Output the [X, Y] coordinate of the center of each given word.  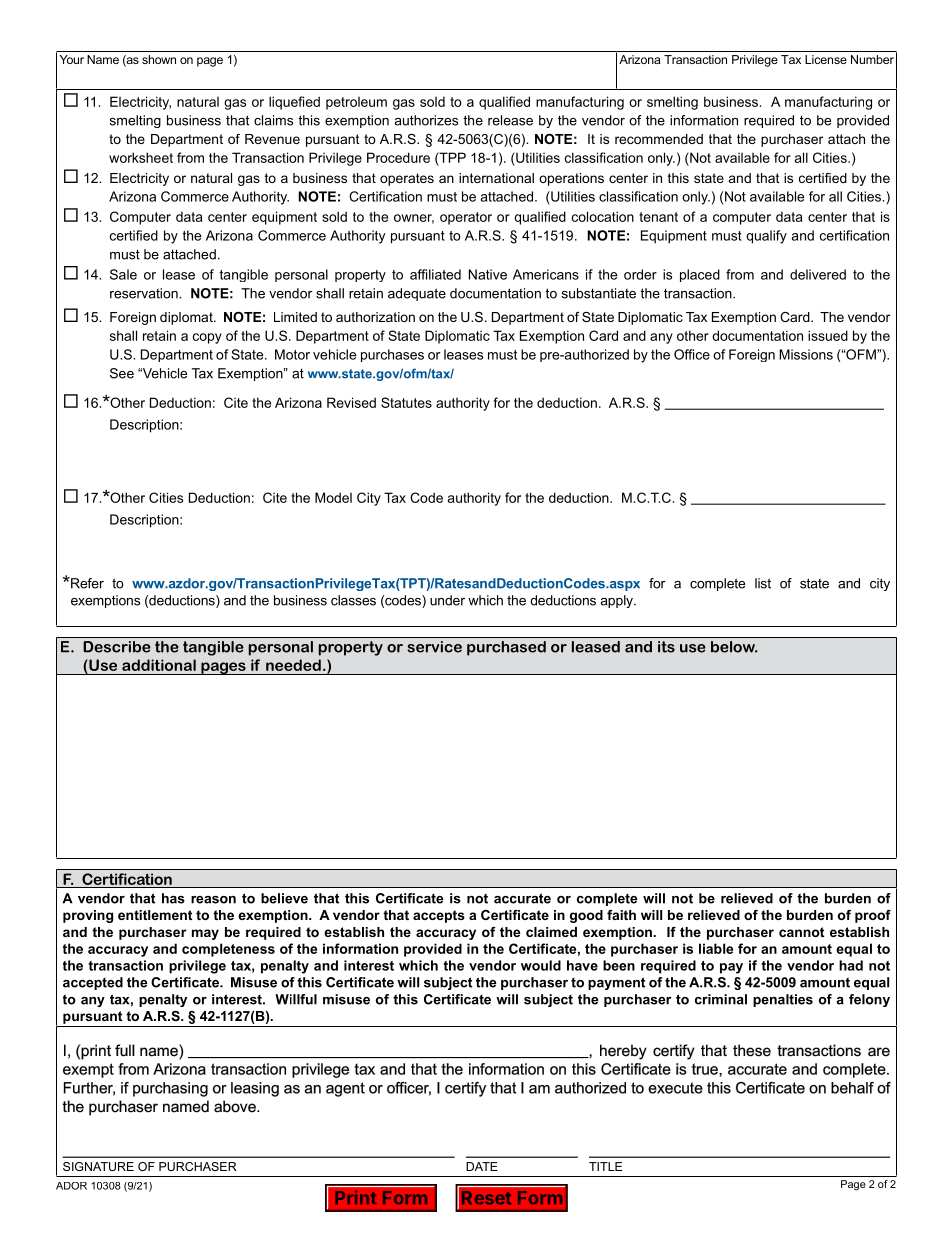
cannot [801, 932]
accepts [439, 916]
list [763, 583]
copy [207, 338]
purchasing [170, 1089]
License [826, 59]
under [447, 600]
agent [345, 1089]
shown [159, 59]
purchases [392, 355]
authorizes [426, 120]
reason [213, 900]
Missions [806, 354]
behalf [852, 1088]
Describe [117, 647]
